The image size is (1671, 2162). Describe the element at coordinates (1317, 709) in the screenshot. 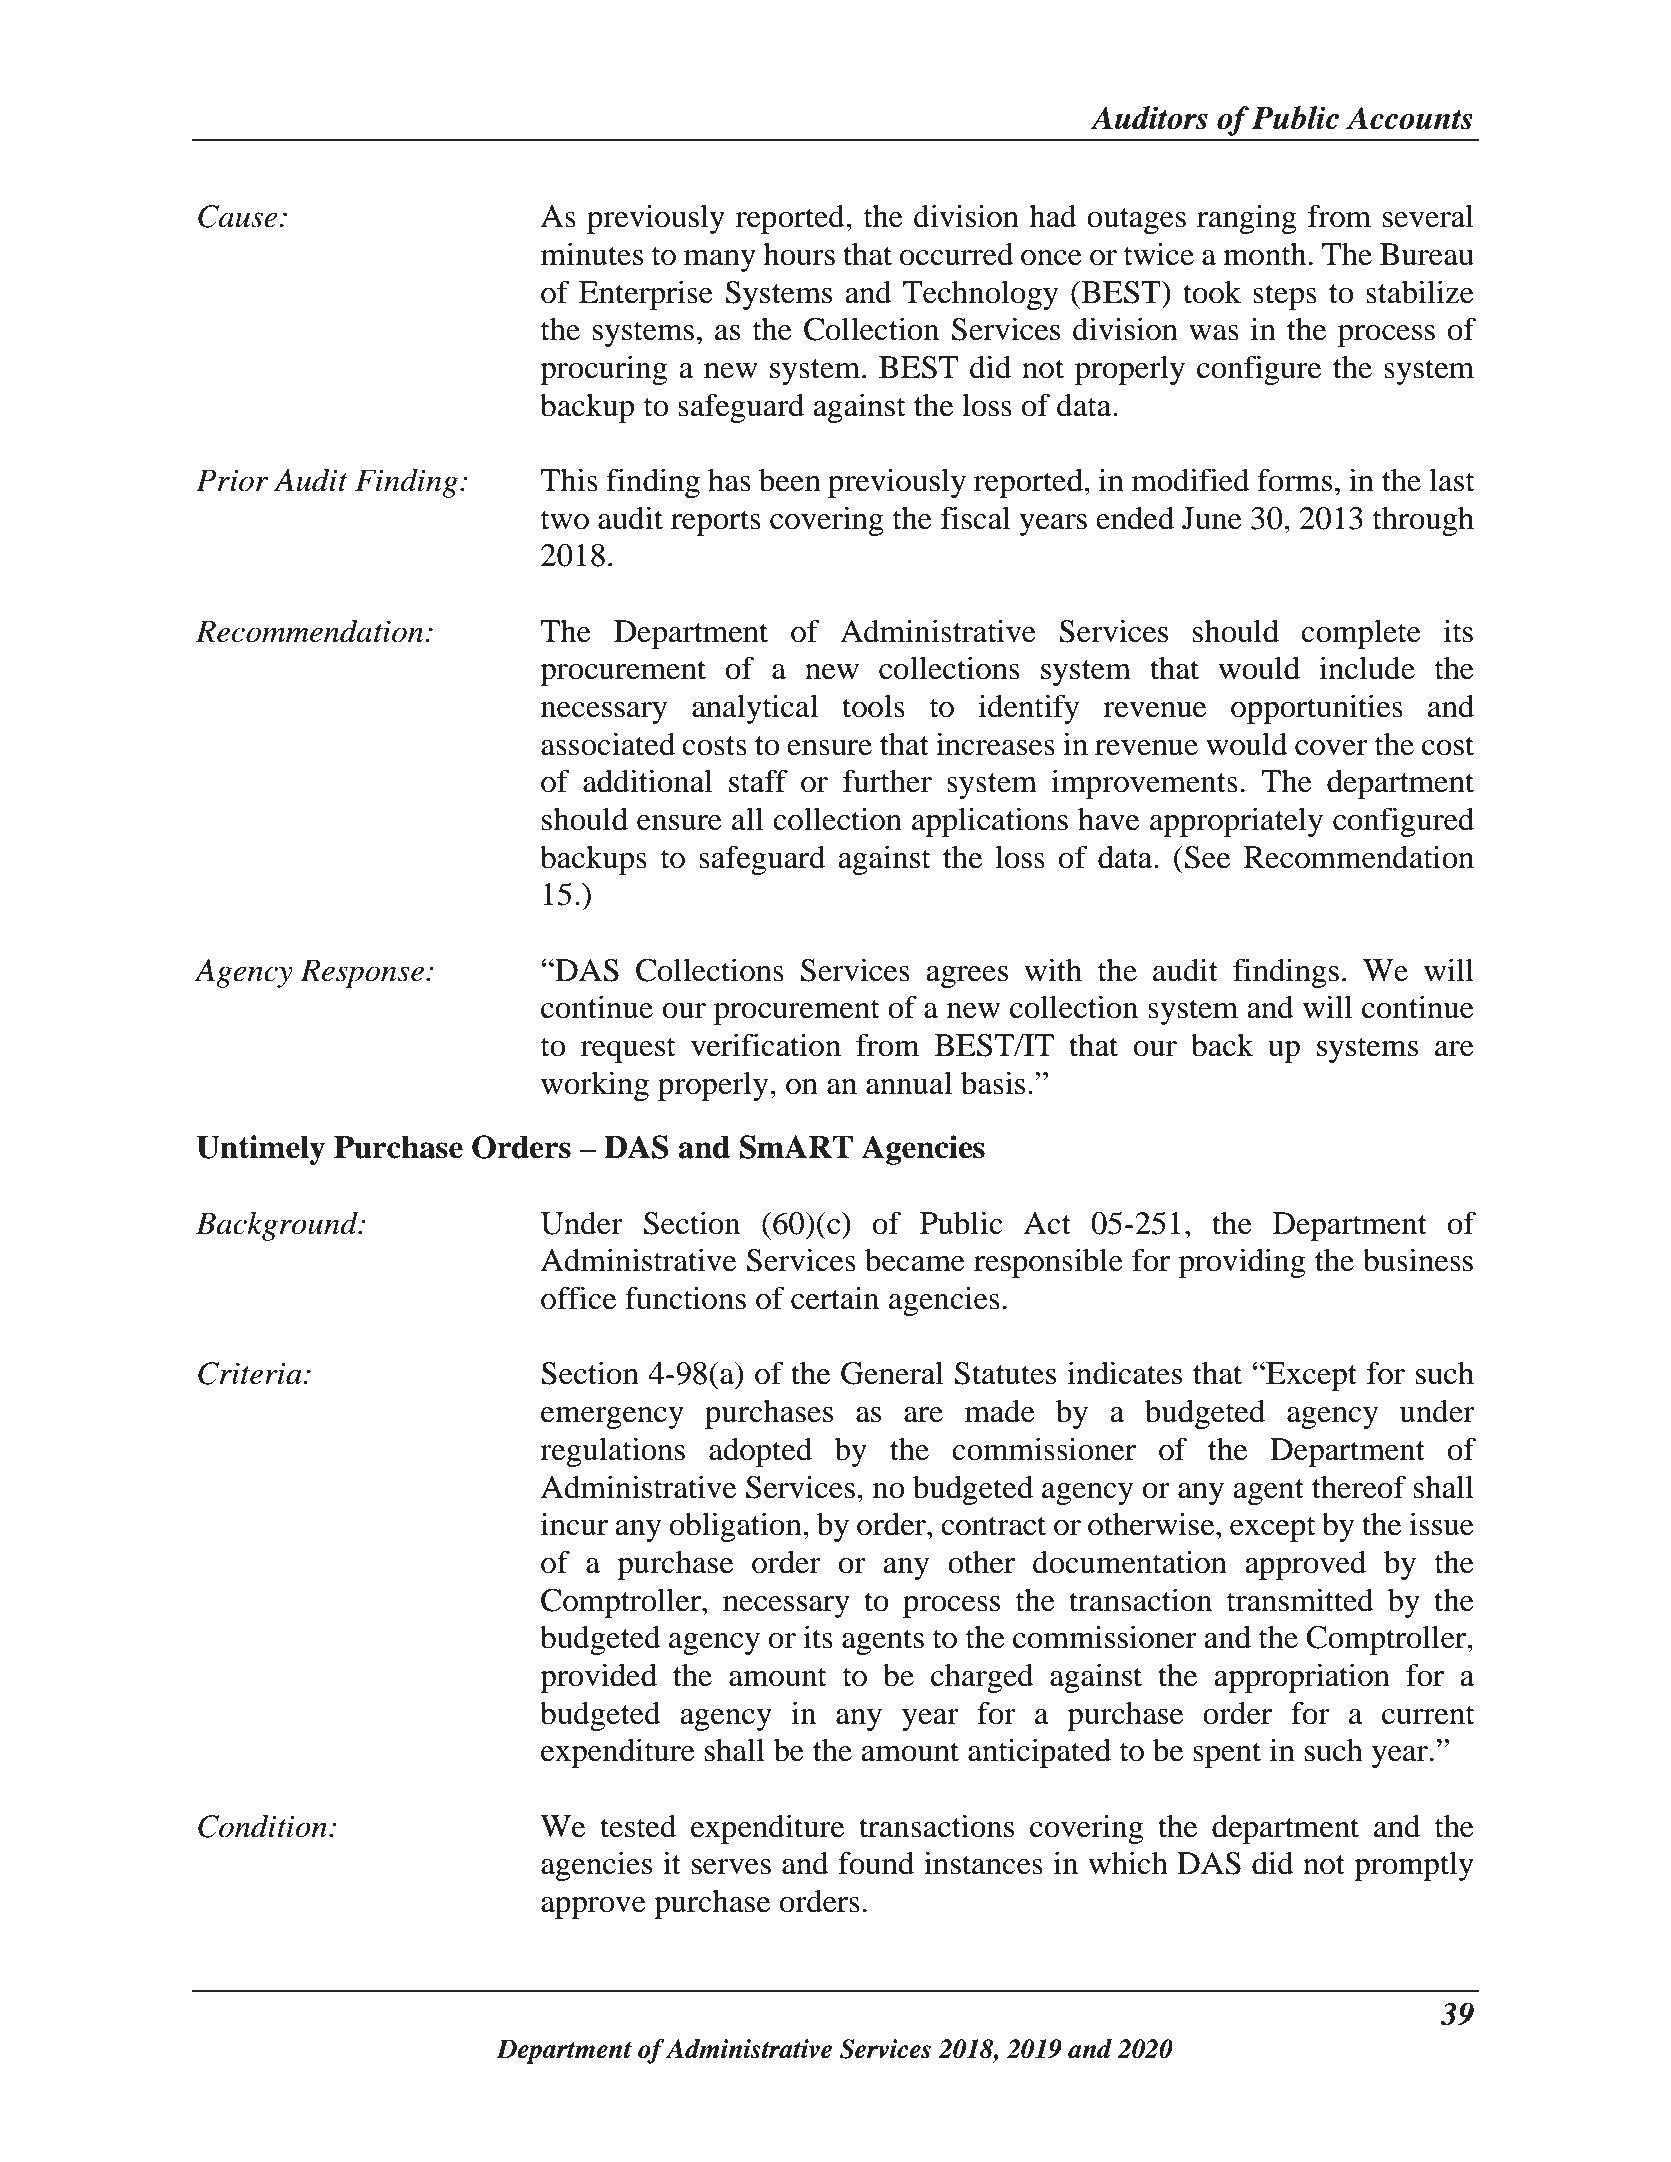

I see `opportunities` at that location.
